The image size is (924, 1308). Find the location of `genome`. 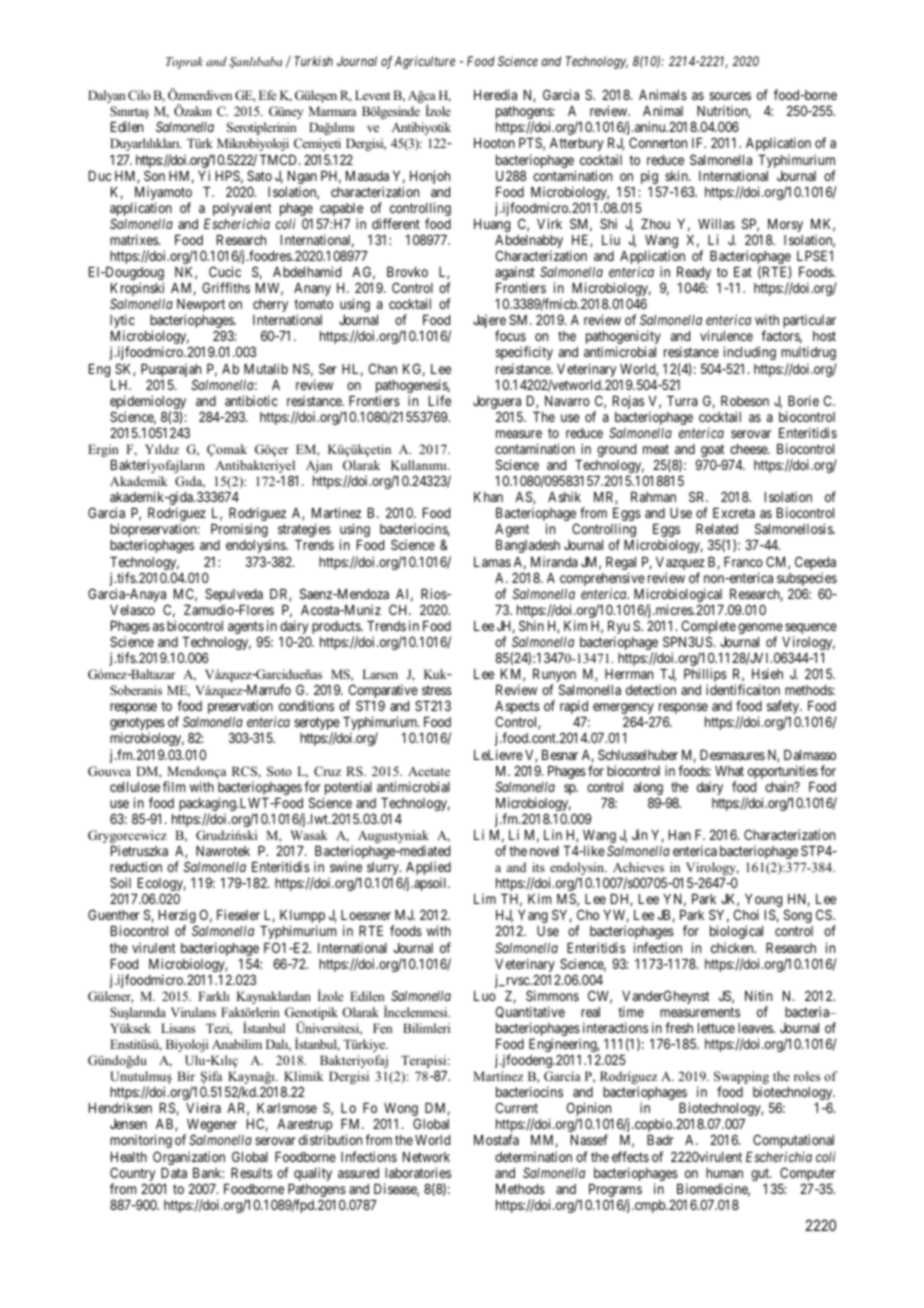

genome is located at coordinates (760, 630).
